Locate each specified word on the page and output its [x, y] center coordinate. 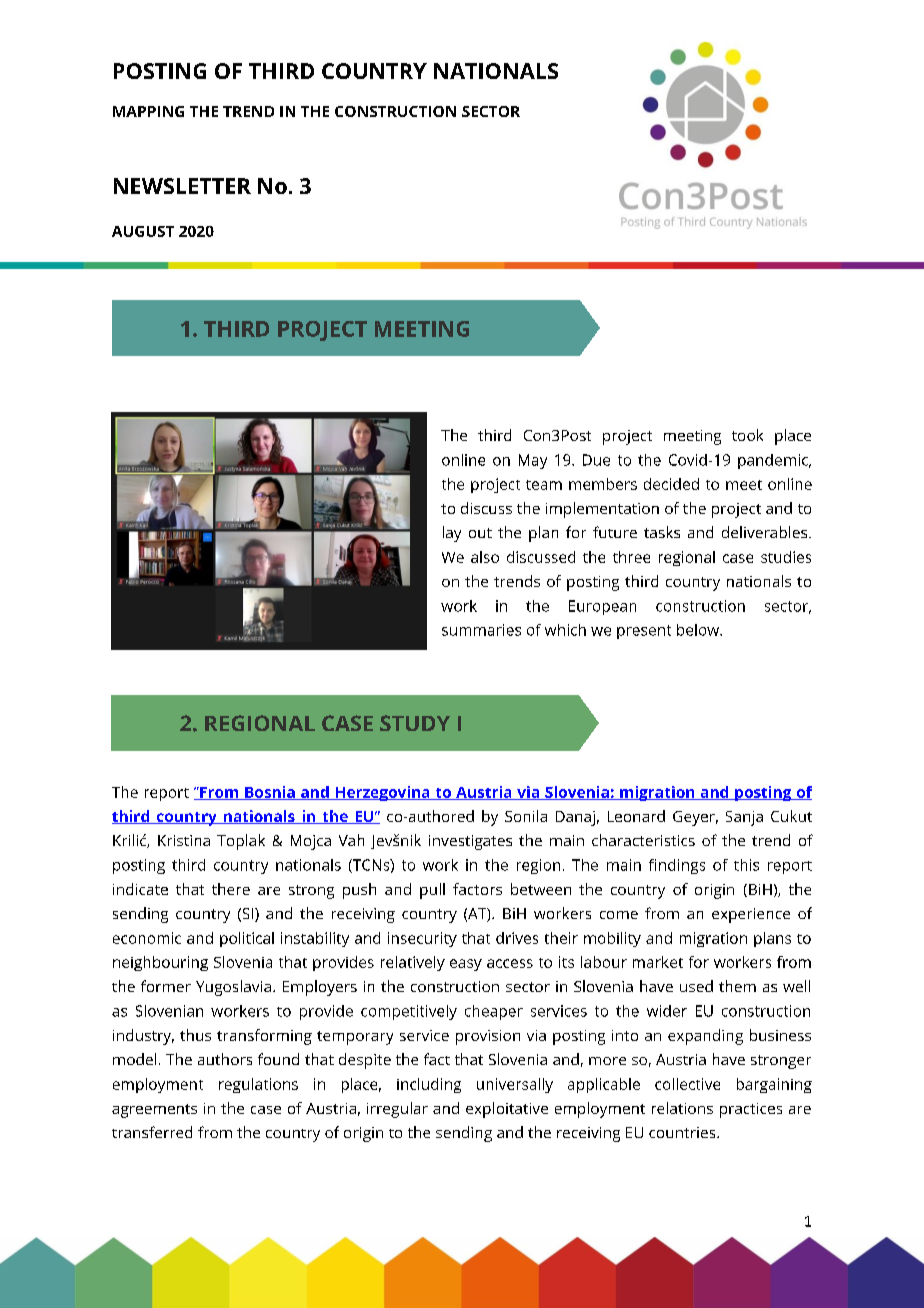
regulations [258, 1085]
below [699, 630]
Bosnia [270, 793]
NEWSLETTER [182, 186]
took [747, 435]
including [429, 1085]
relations [682, 1108]
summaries [481, 630]
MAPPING [148, 111]
